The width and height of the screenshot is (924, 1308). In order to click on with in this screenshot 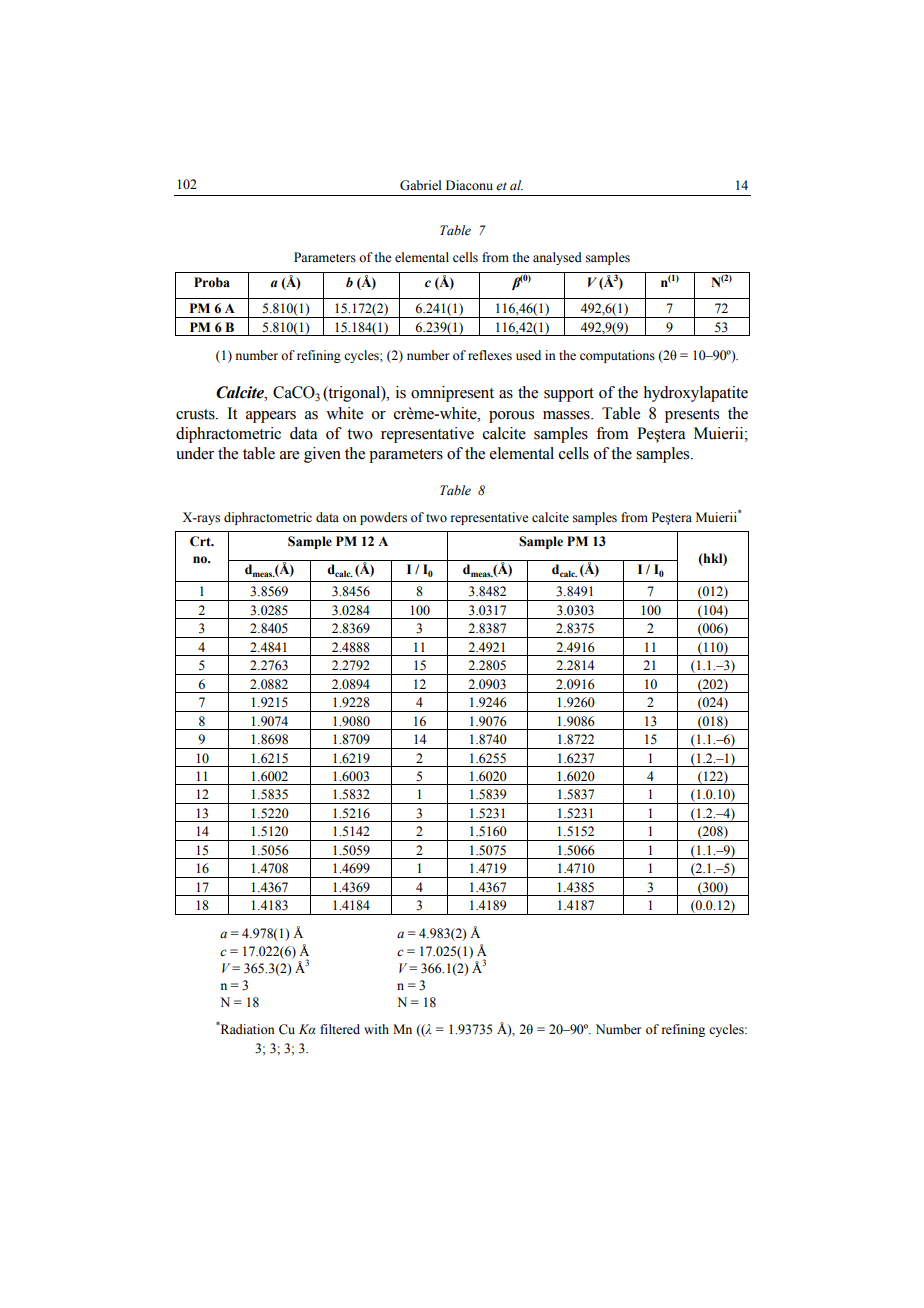, I will do `click(376, 1029)`.
